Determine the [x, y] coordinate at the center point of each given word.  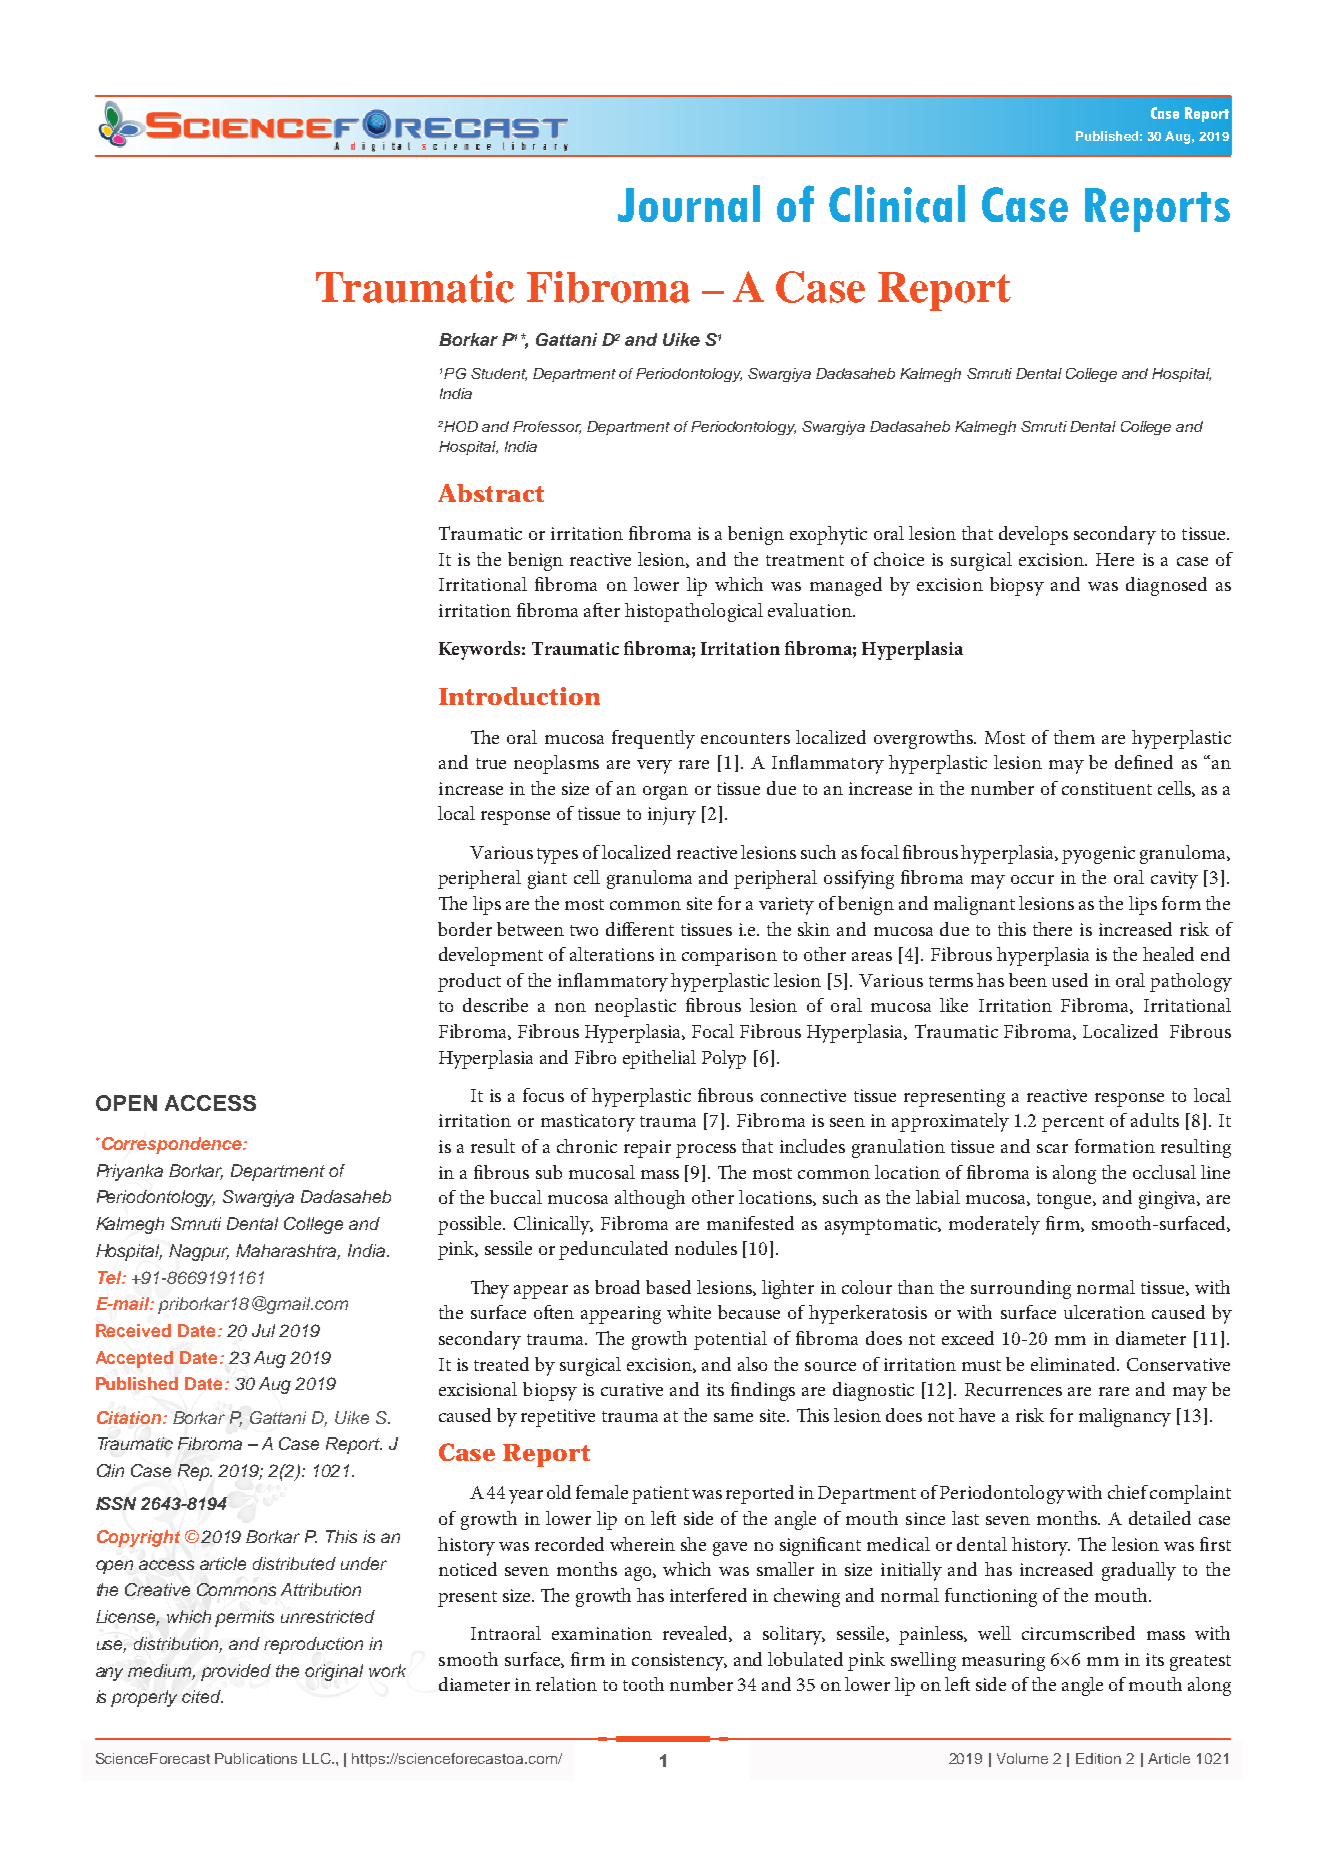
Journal [689, 203]
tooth [643, 1684]
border [465, 929]
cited [202, 1696]
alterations [612, 954]
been [1028, 980]
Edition [1098, 1758]
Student [499, 374]
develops [1033, 535]
